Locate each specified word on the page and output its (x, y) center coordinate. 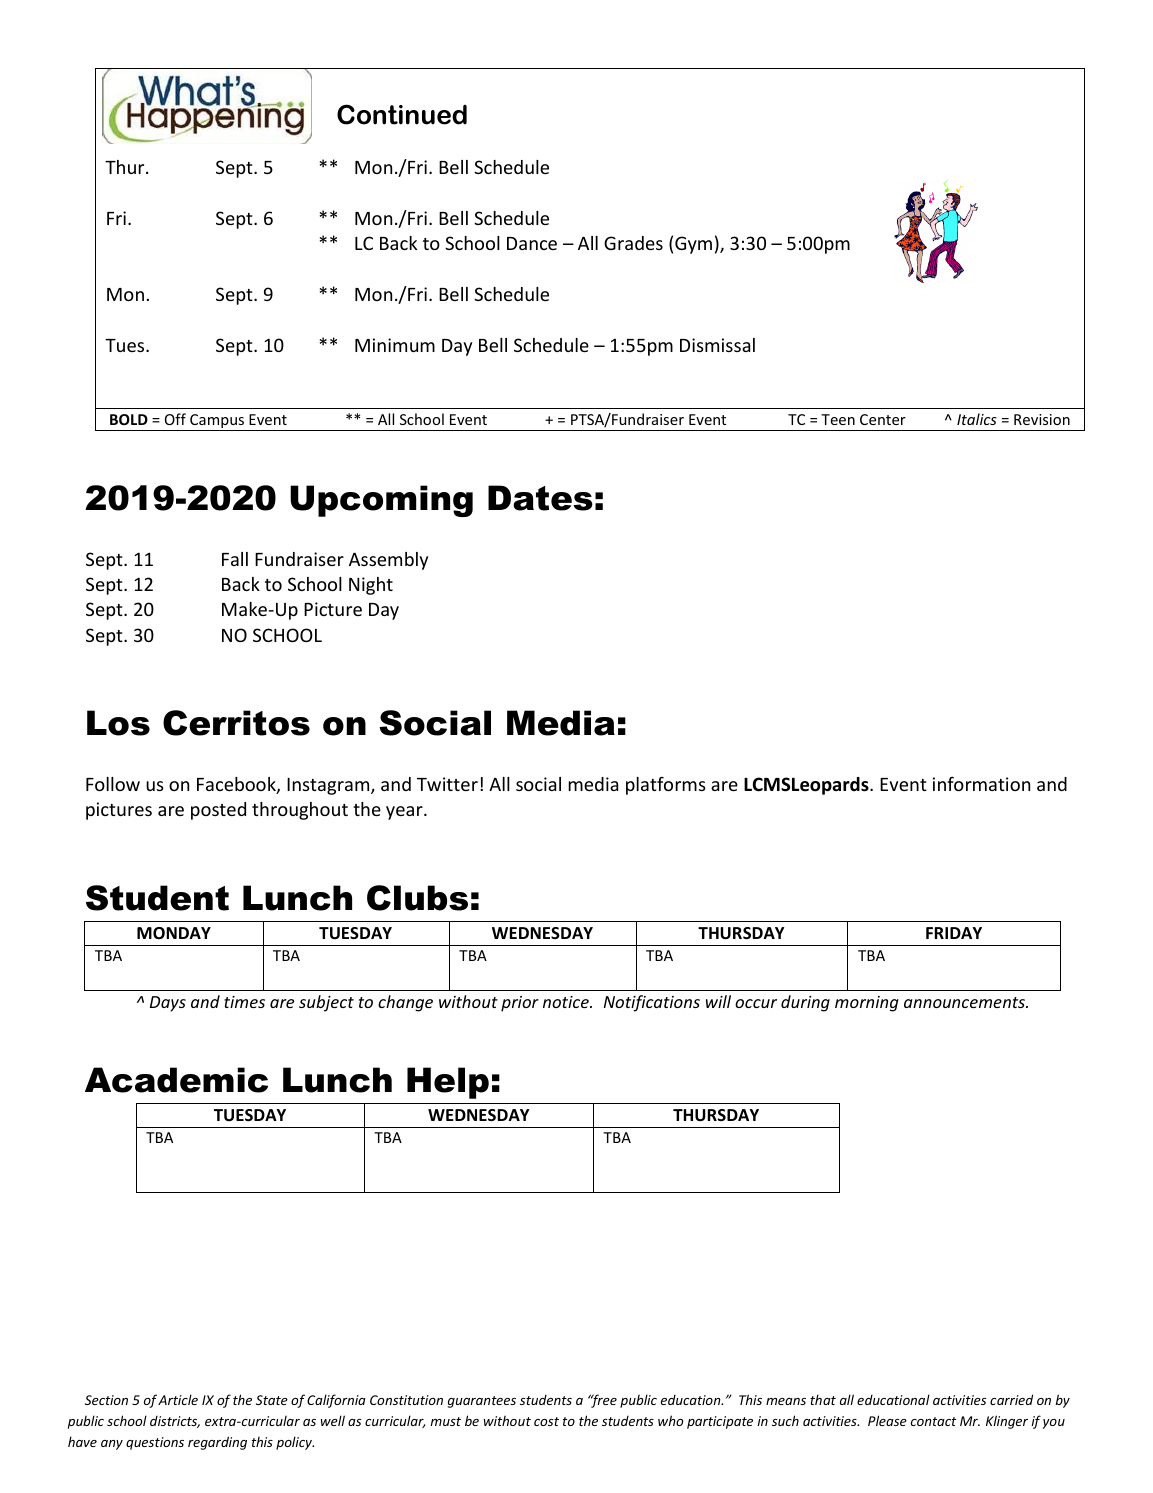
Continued (402, 114)
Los (118, 723)
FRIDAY (954, 933)
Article (178, 1399)
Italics (977, 419)
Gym (693, 245)
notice (567, 1002)
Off (175, 419)
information (981, 783)
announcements (965, 1002)
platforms (666, 786)
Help (448, 1083)
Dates (540, 498)
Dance (532, 243)
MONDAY (174, 933)
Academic (176, 1080)
